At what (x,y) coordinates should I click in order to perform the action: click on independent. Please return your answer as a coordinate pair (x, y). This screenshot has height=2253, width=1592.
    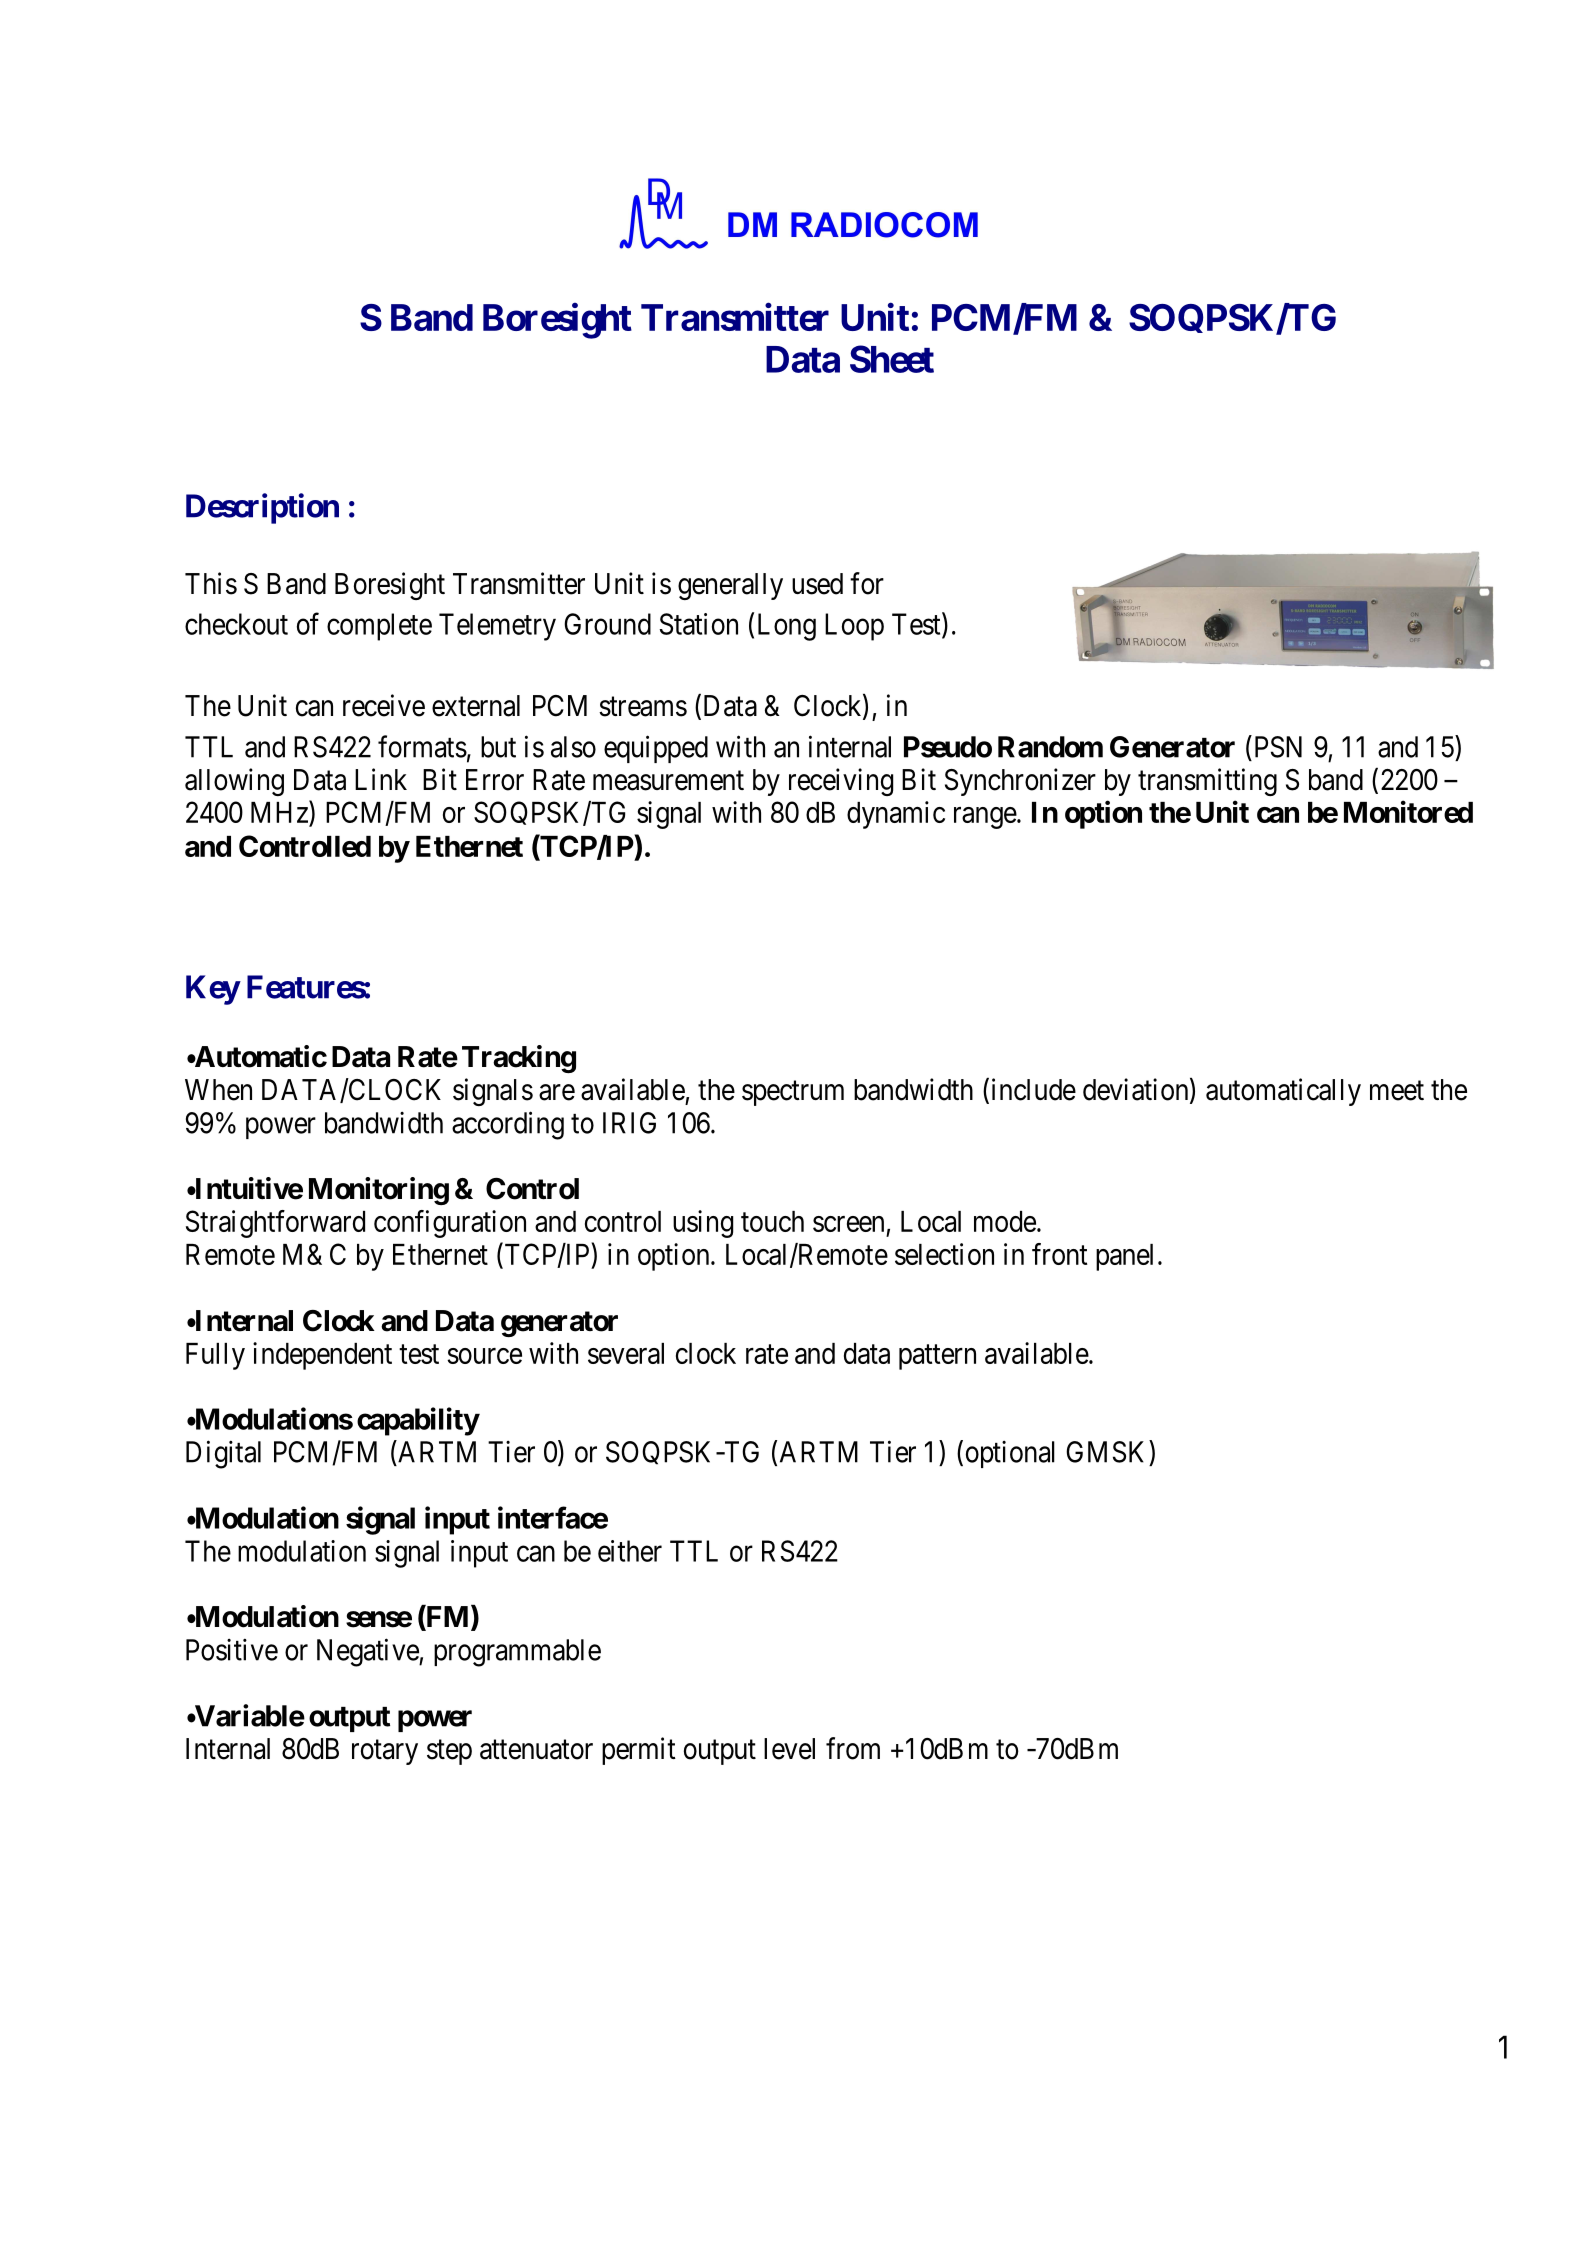
    Looking at the image, I should click on (322, 1356).
